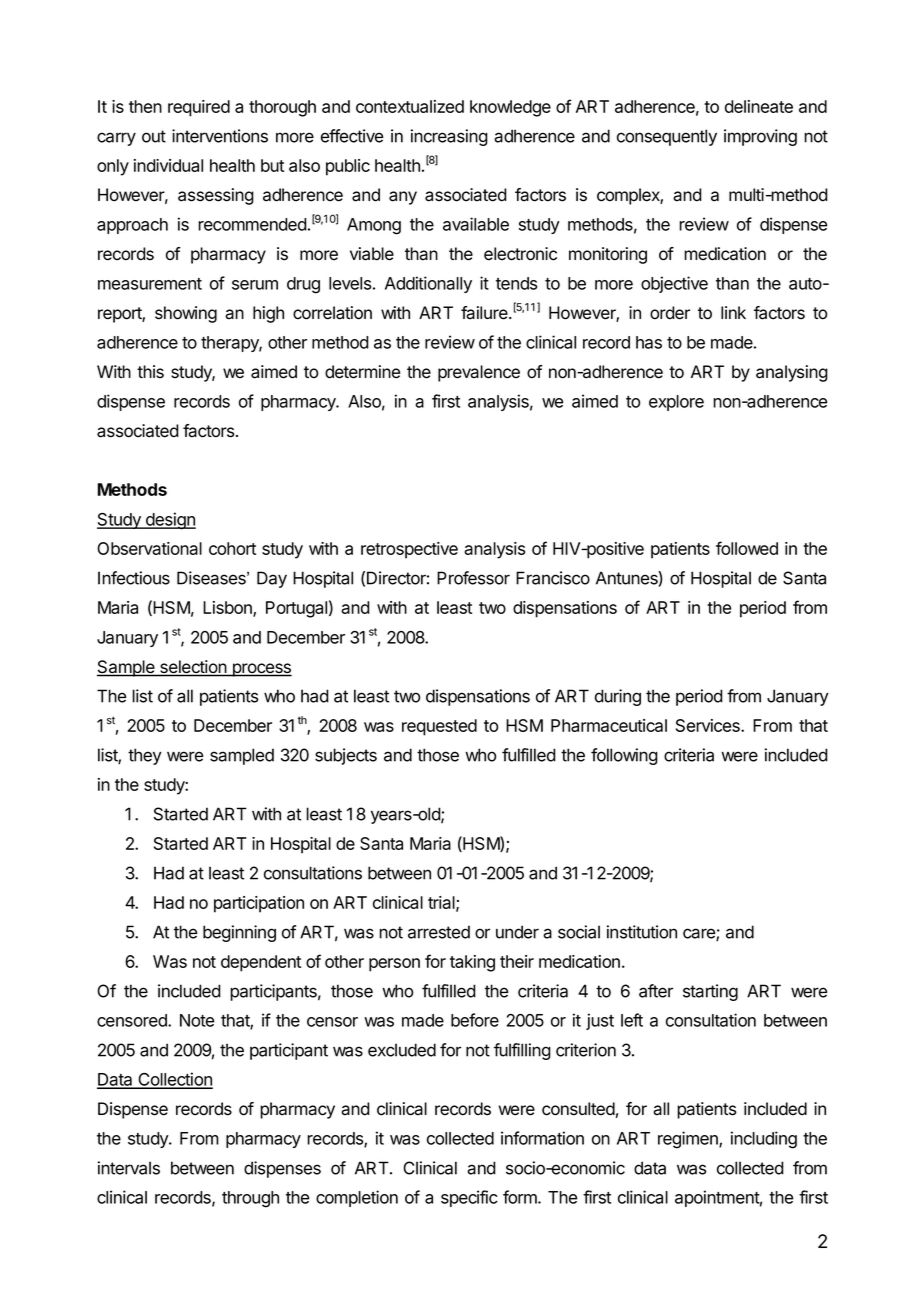 This screenshot has height=1308, width=924. What do you see at coordinates (469, 1198) in the screenshot?
I see `specific` at bounding box center [469, 1198].
